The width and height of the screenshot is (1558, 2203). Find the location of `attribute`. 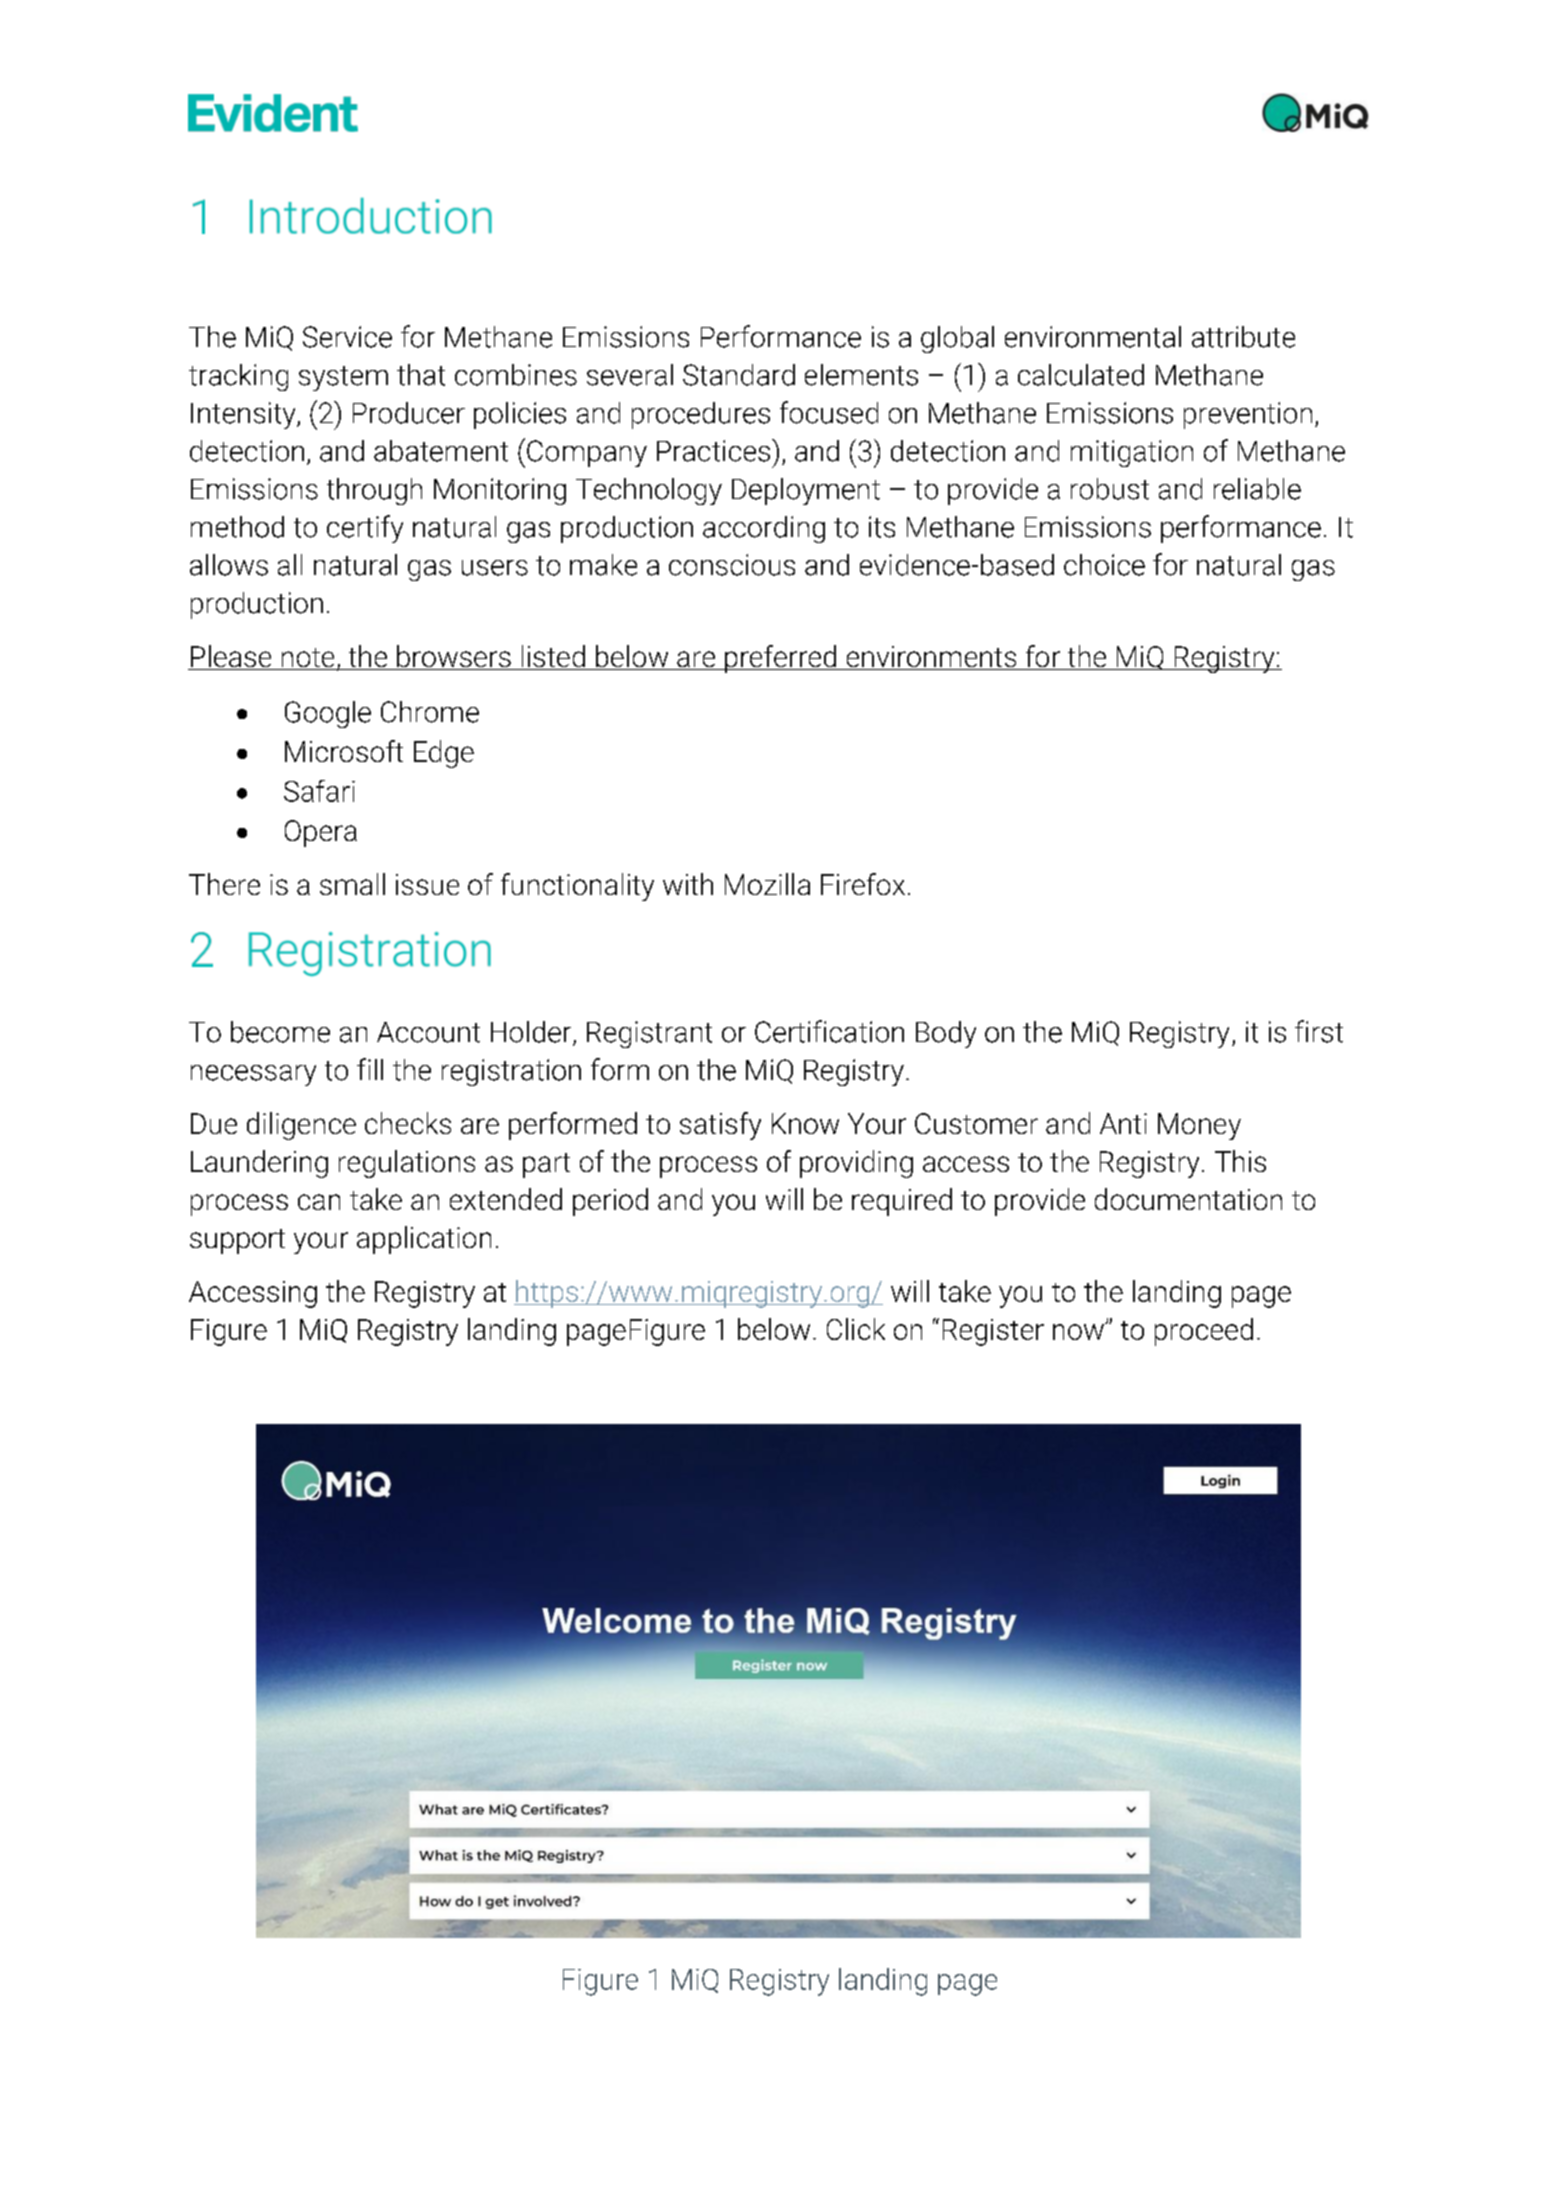

attribute is located at coordinates (1243, 337).
